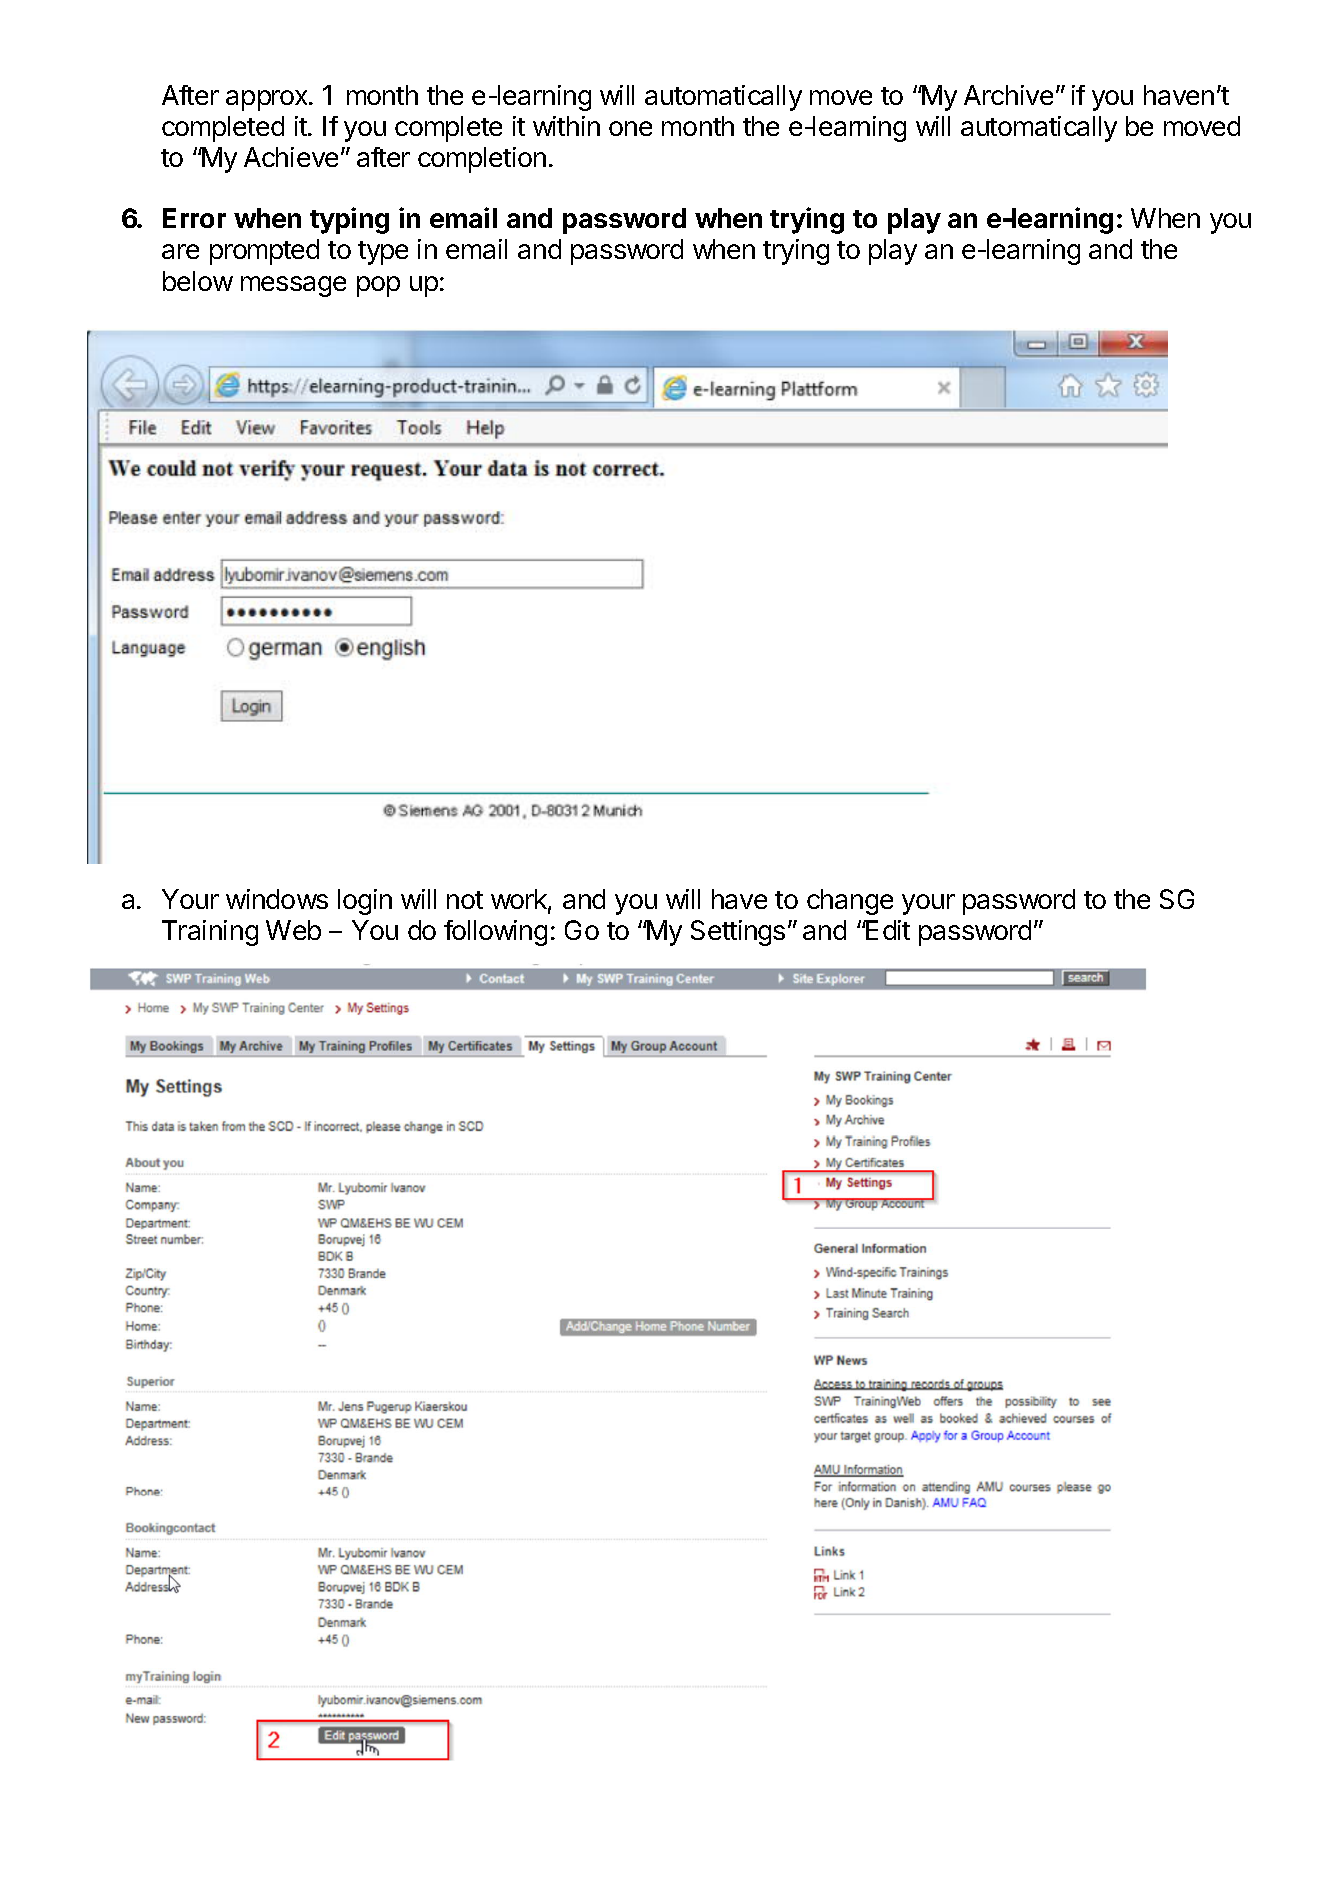 The width and height of the screenshot is (1334, 1887). What do you see at coordinates (268, 100) in the screenshot?
I see `approx` at bounding box center [268, 100].
